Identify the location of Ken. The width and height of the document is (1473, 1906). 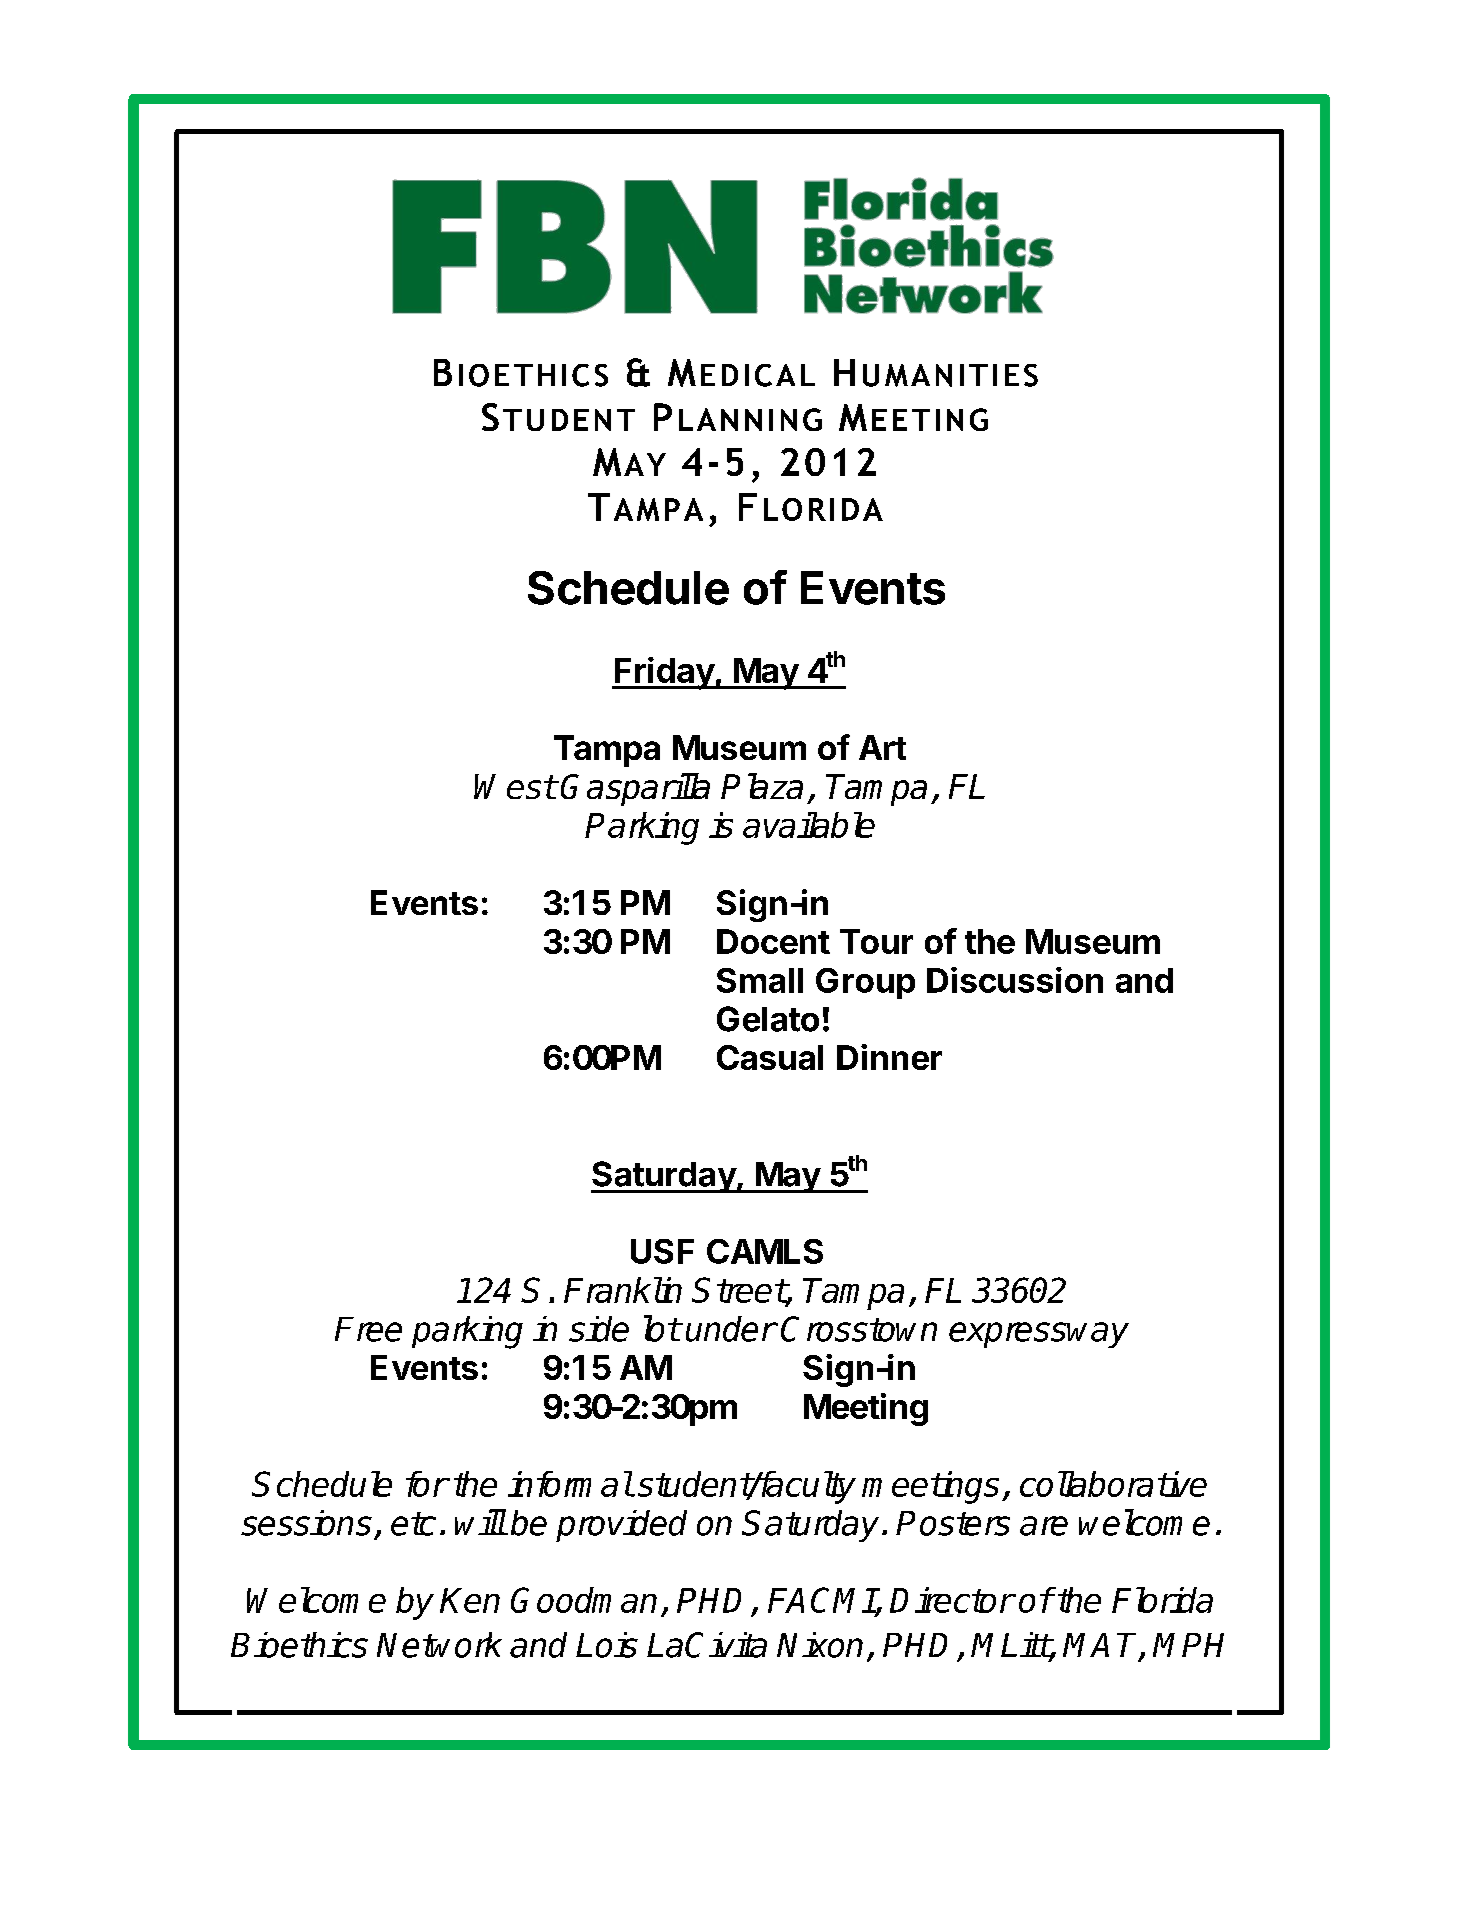
(470, 1600).
